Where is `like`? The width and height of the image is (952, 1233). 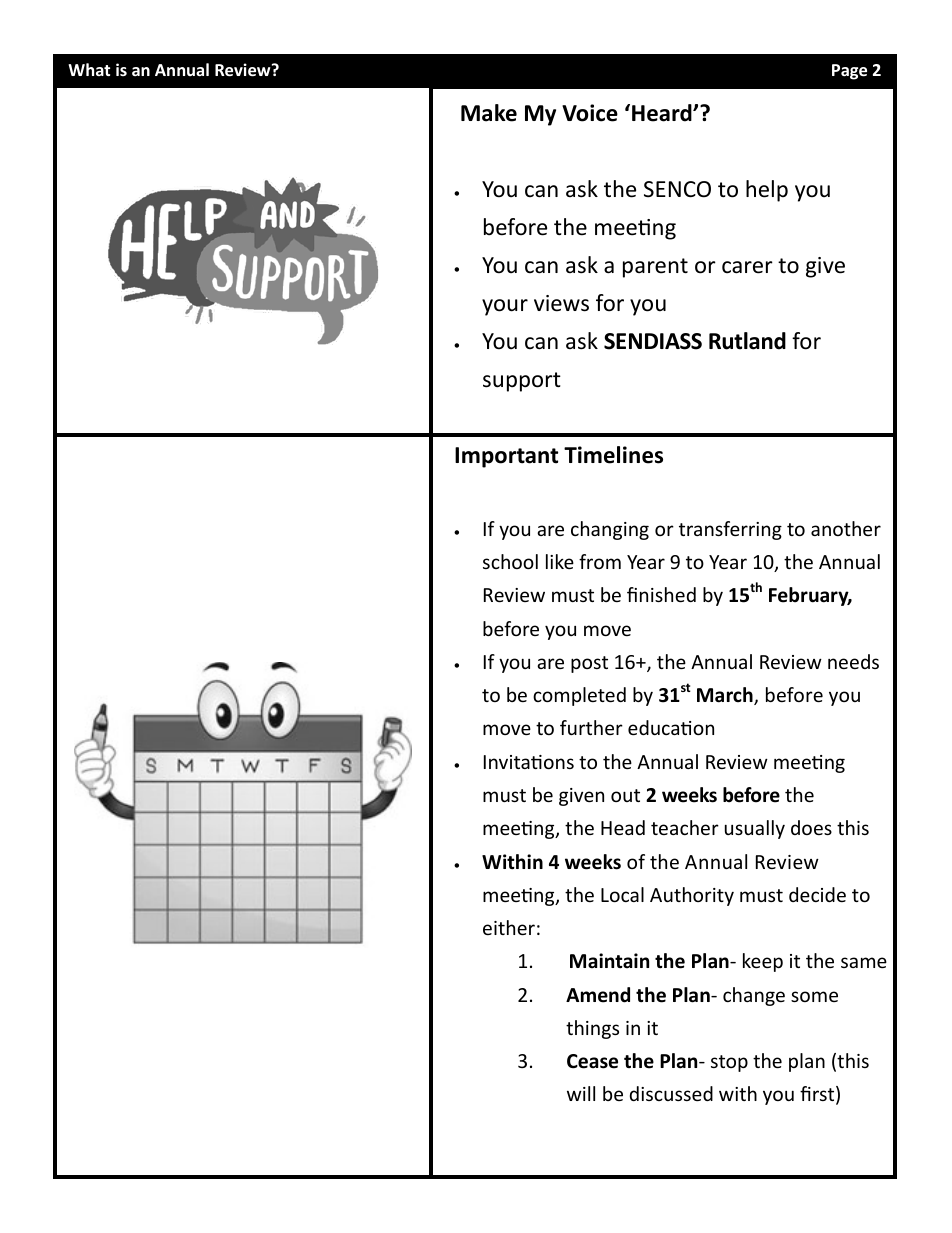
like is located at coordinates (560, 561).
